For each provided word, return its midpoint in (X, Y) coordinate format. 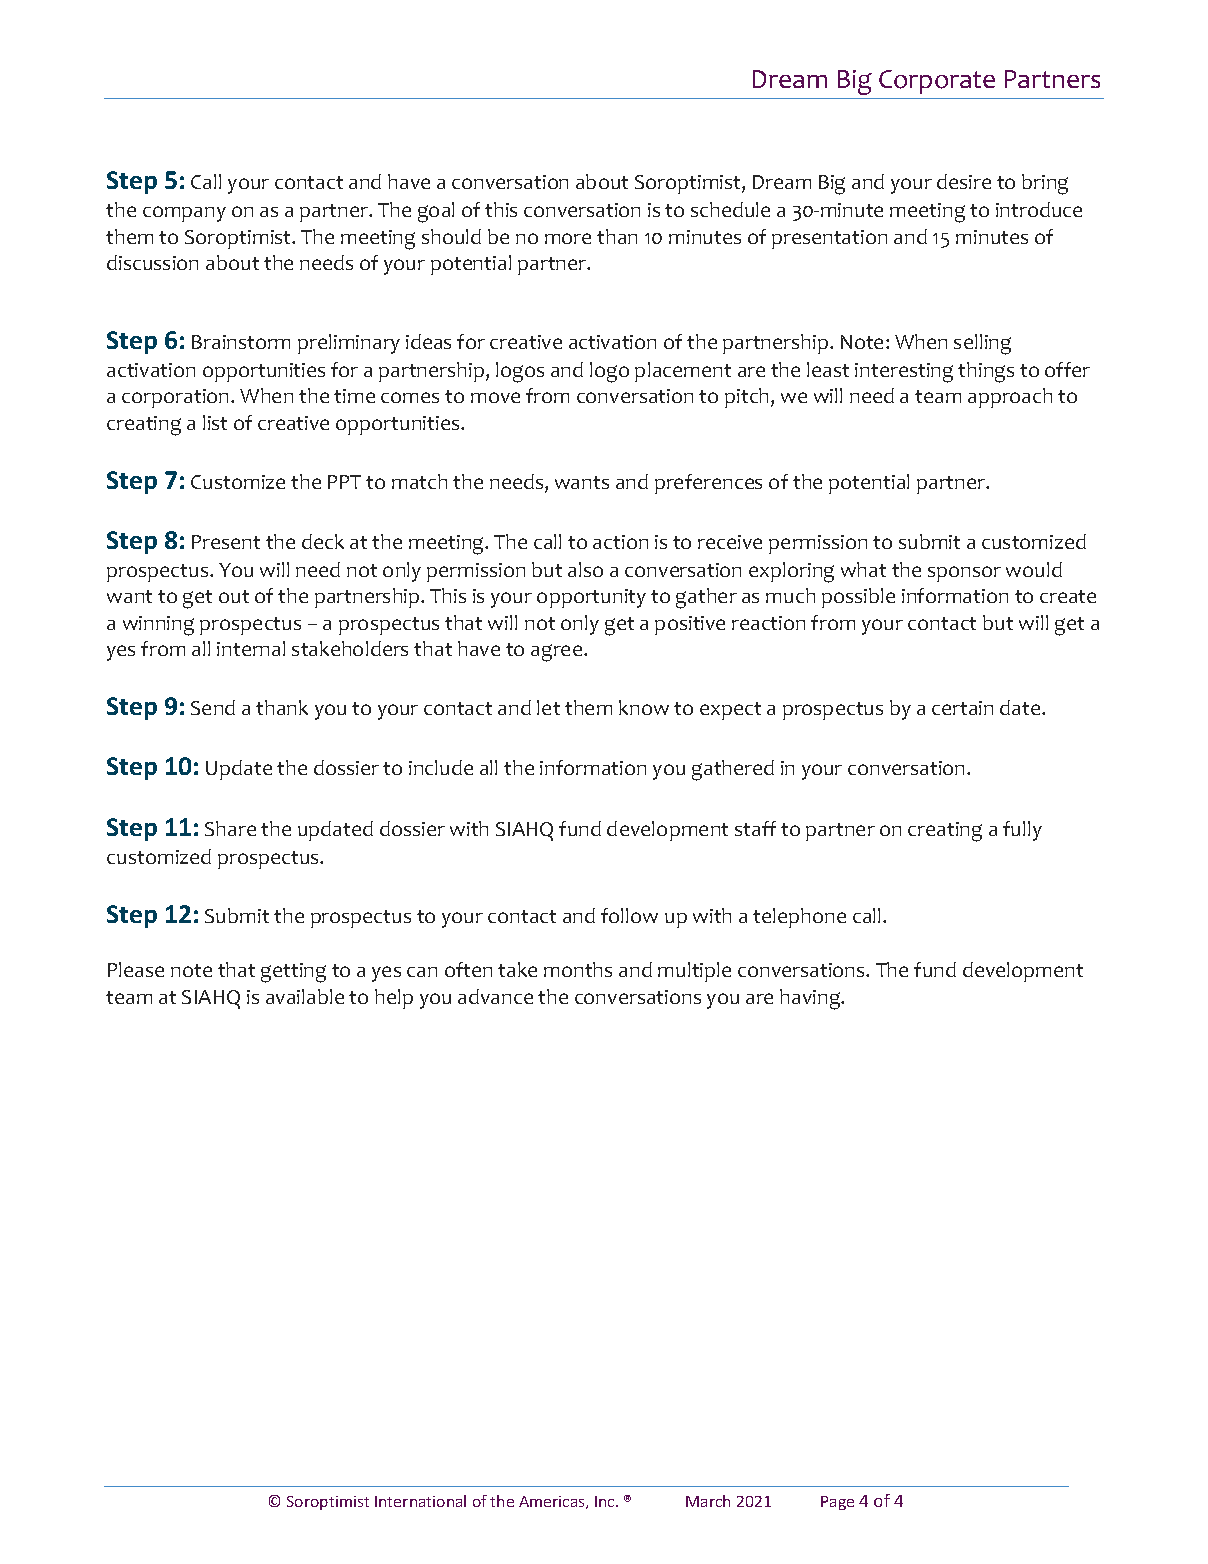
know (644, 707)
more (568, 238)
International (420, 1501)
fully (1022, 831)
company (184, 214)
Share (230, 828)
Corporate (937, 82)
